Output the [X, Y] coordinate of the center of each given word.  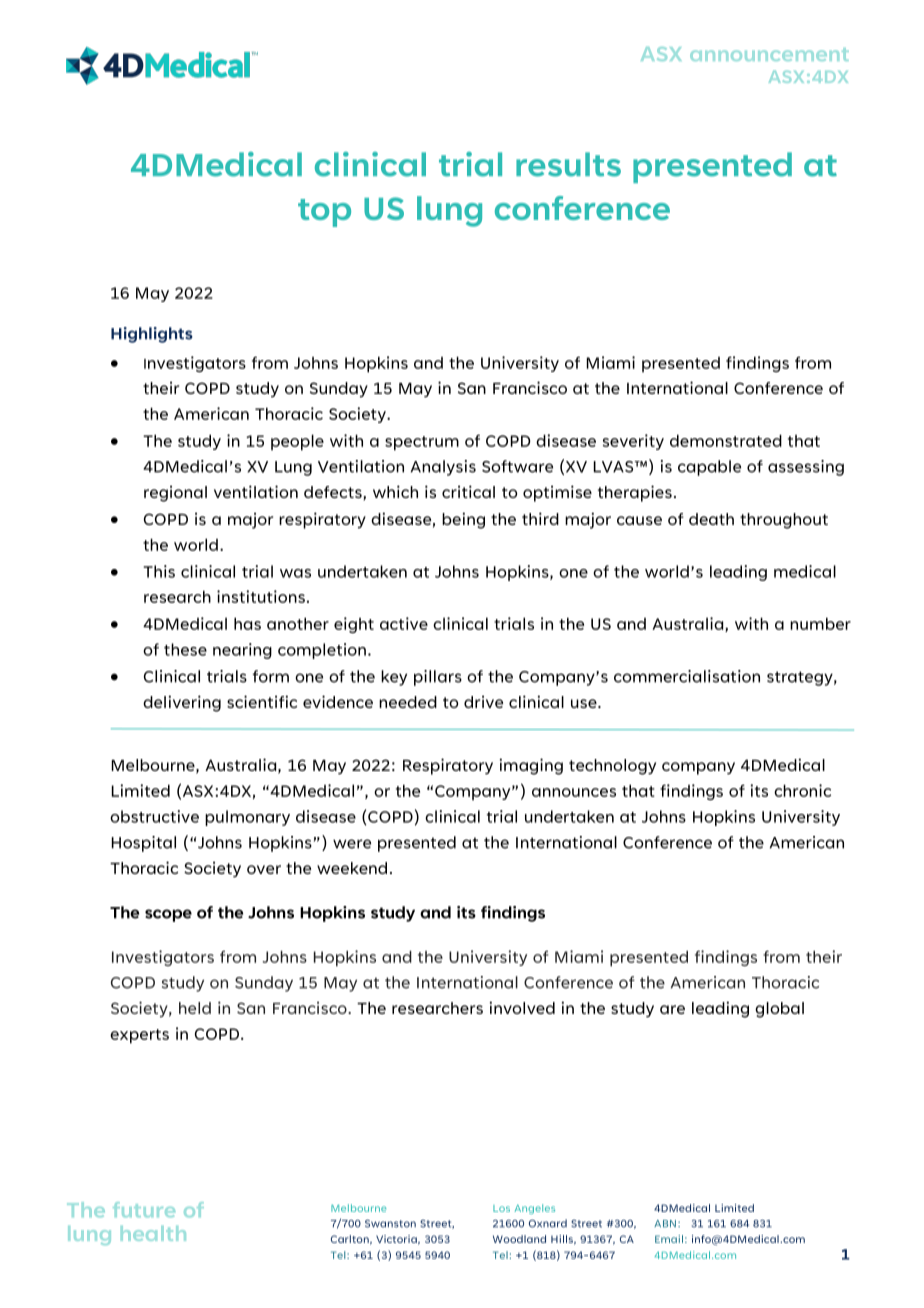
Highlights [152, 335]
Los [501, 1208]
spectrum [422, 443]
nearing [242, 651]
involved [522, 1007]
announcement [769, 54]
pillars [438, 678]
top [324, 213]
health [153, 1233]
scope [168, 915]
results [568, 164]
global [779, 1010]
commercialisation [687, 676]
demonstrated [726, 440]
